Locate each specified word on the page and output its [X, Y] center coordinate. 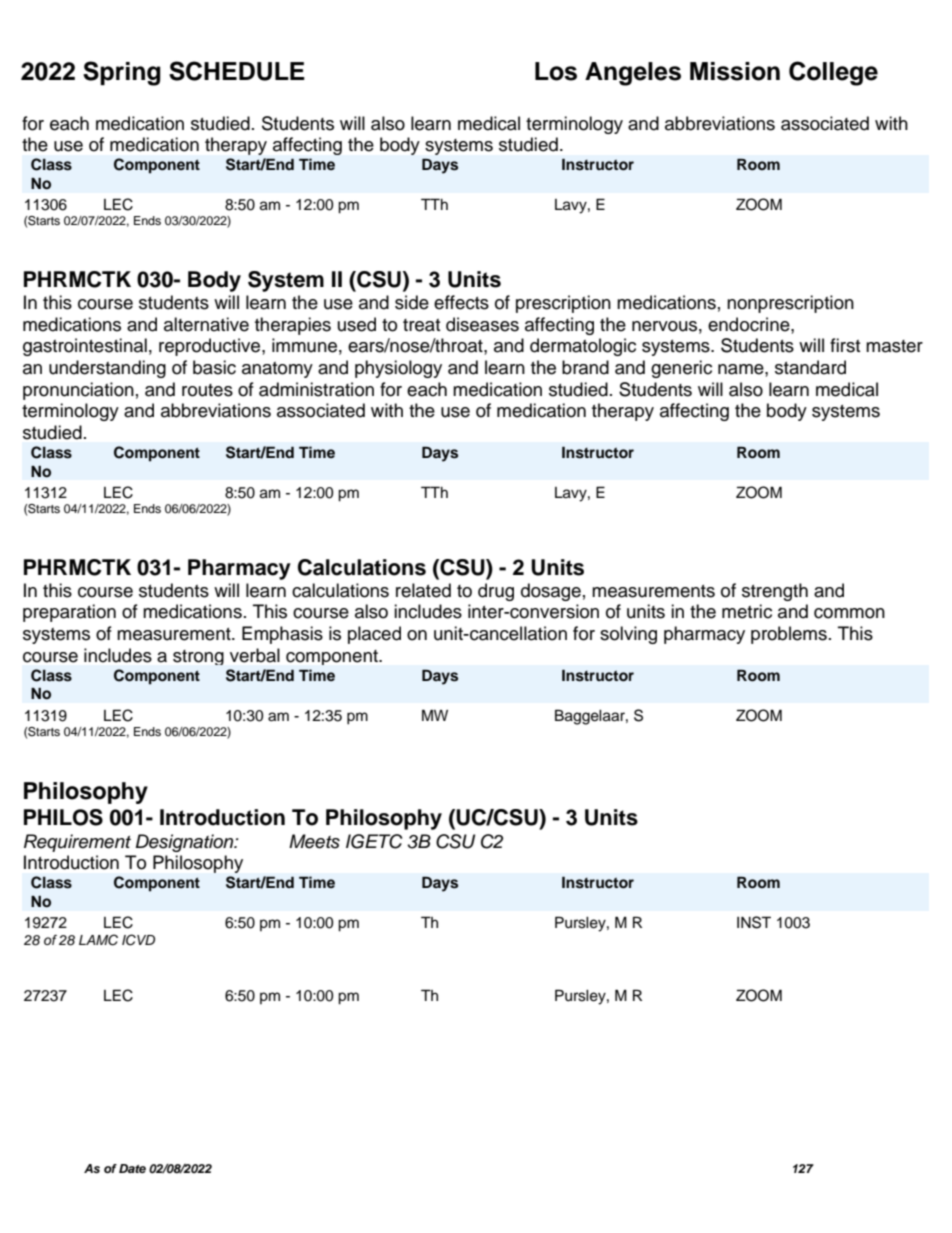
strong [198, 657]
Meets [314, 841]
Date [132, 1168]
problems [789, 635]
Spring [122, 73]
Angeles [633, 74]
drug [496, 592]
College [833, 73]
